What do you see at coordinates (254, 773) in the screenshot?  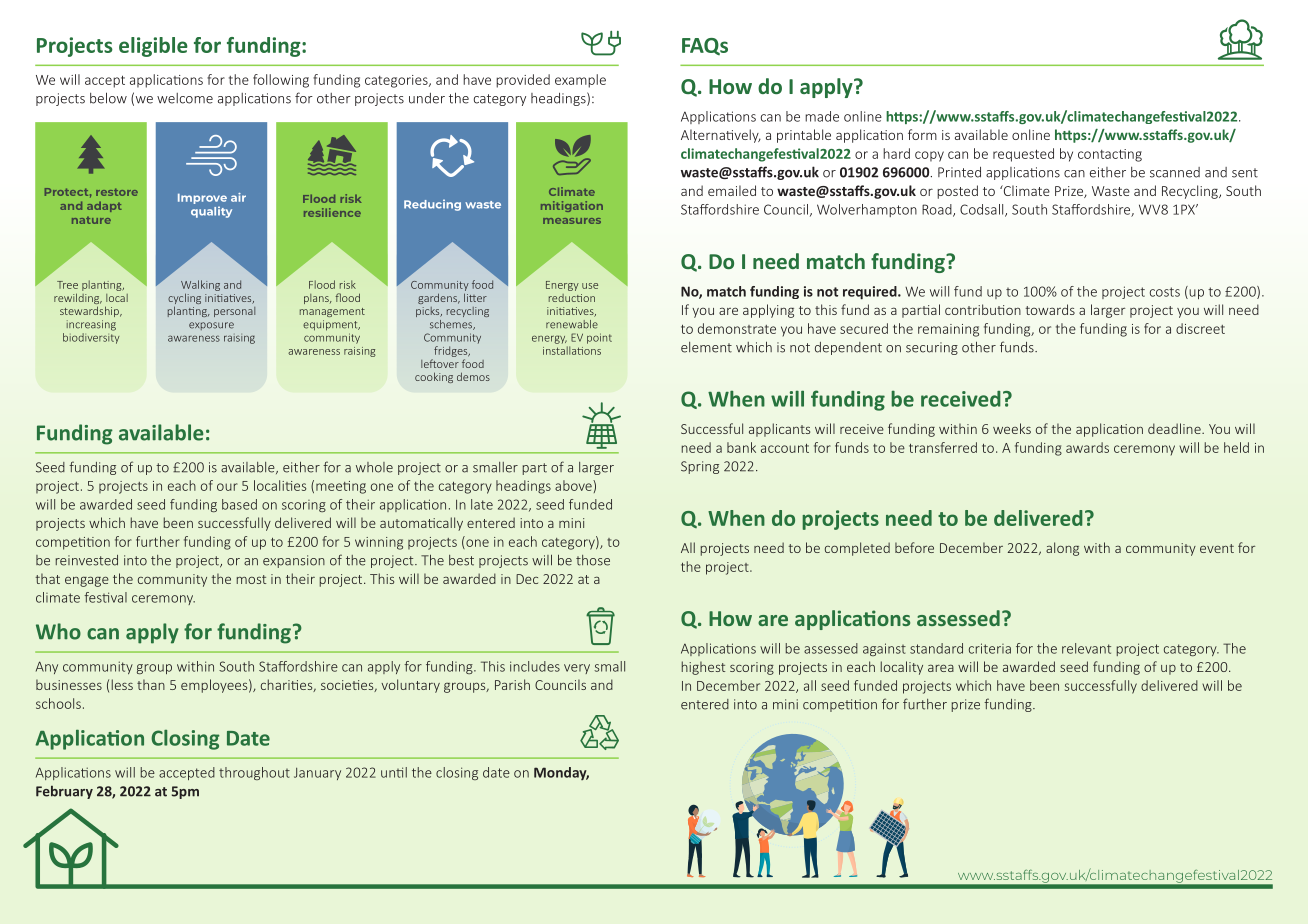 I see `throughout` at bounding box center [254, 773].
